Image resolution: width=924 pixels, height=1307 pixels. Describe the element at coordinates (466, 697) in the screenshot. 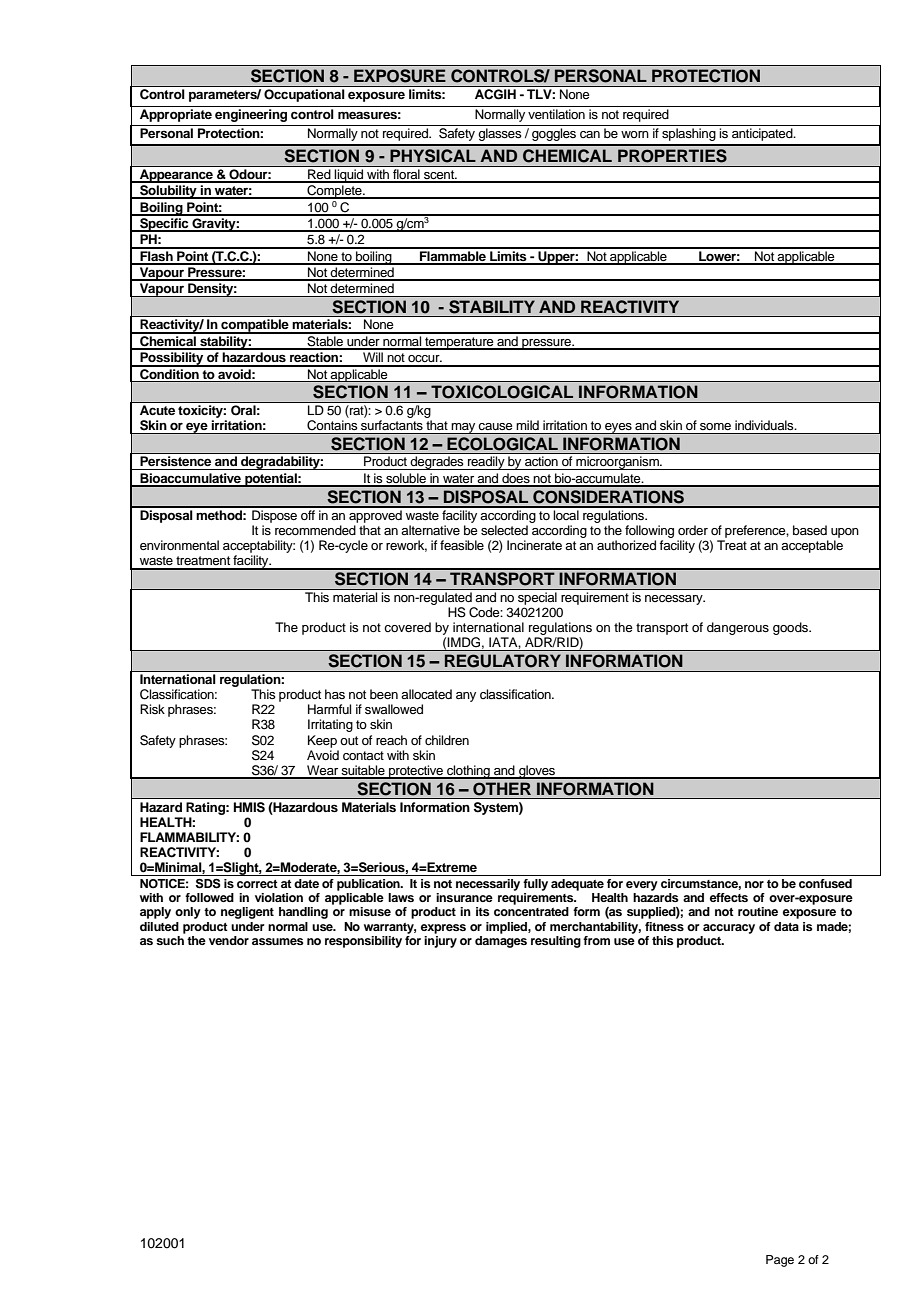

I see `any` at that location.
